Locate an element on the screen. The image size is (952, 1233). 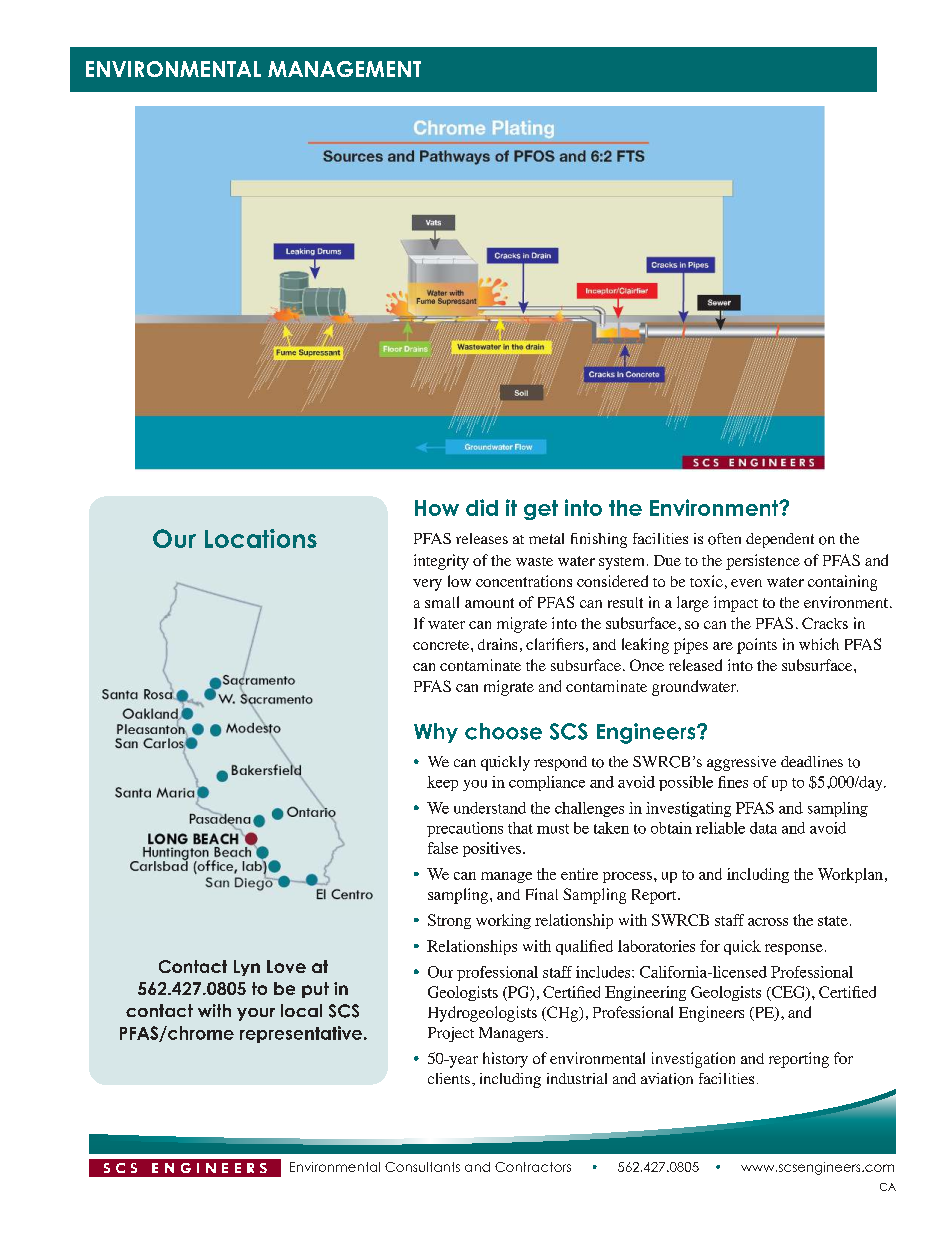
includes is located at coordinates (604, 972).
